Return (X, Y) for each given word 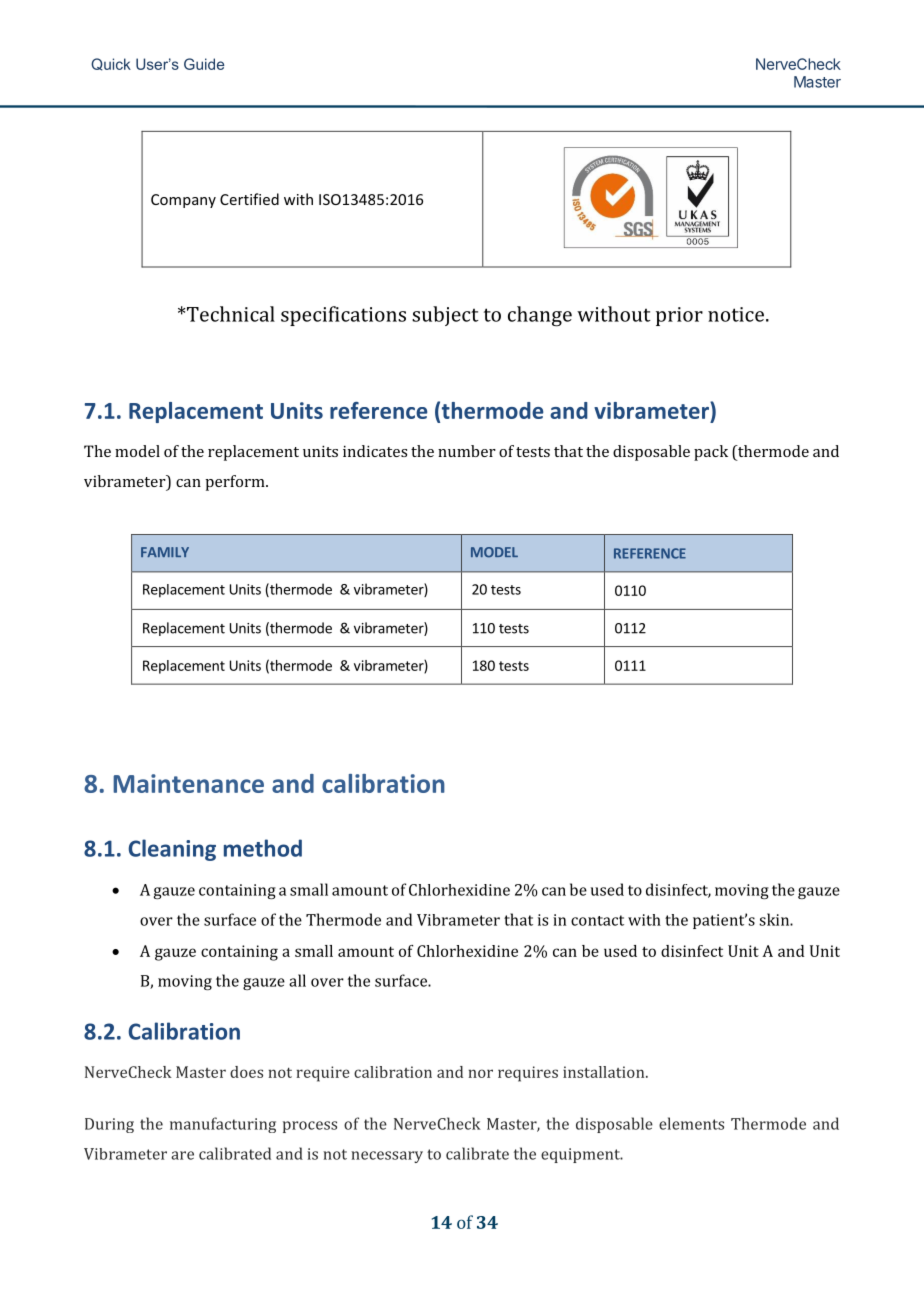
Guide (204, 64)
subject (445, 316)
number (467, 451)
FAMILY (165, 552)
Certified (249, 199)
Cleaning (172, 850)
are (182, 1155)
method (263, 848)
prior (679, 316)
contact (597, 920)
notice (736, 314)
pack (711, 453)
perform (236, 483)
